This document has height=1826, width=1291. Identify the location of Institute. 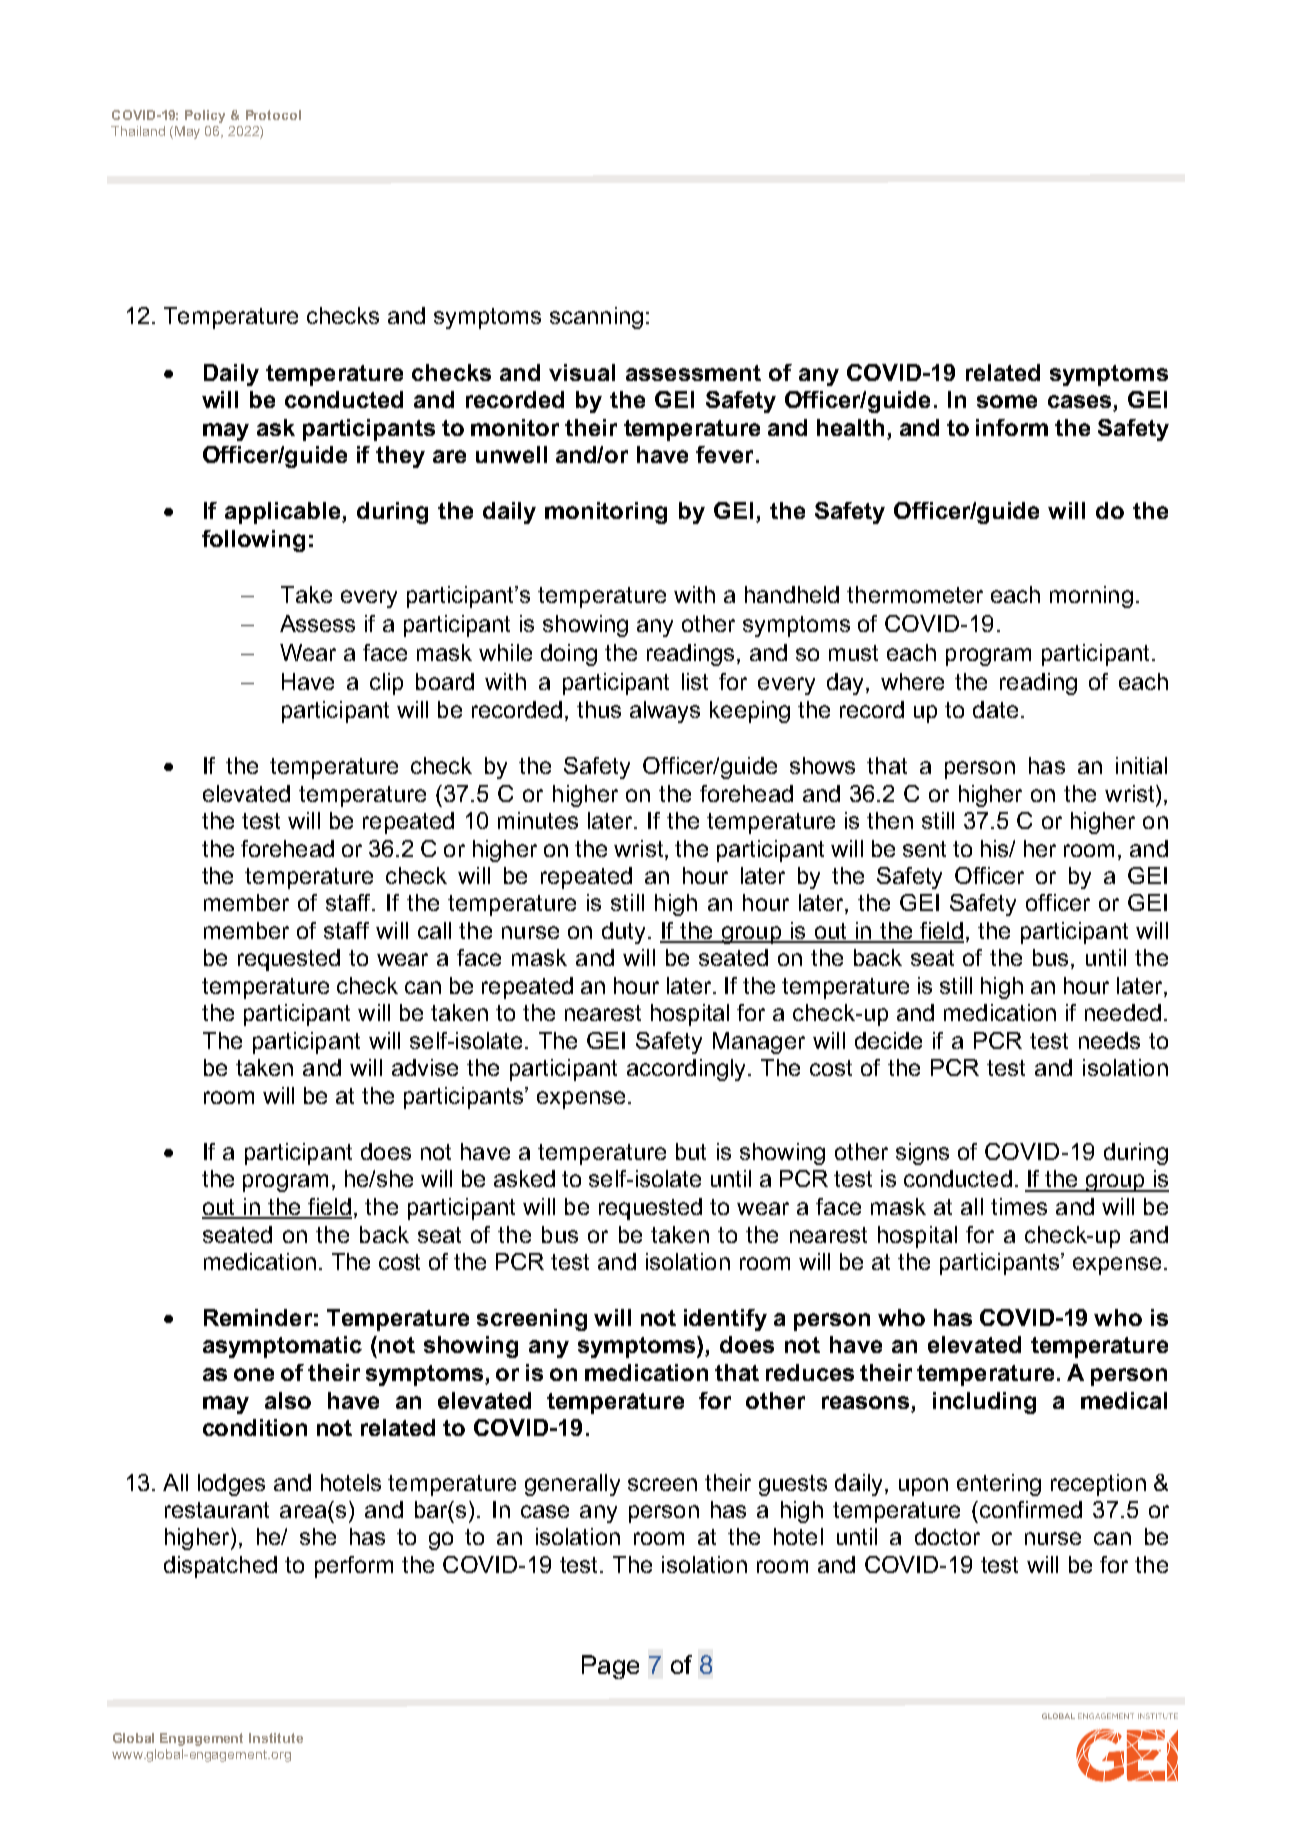
(276, 1738).
